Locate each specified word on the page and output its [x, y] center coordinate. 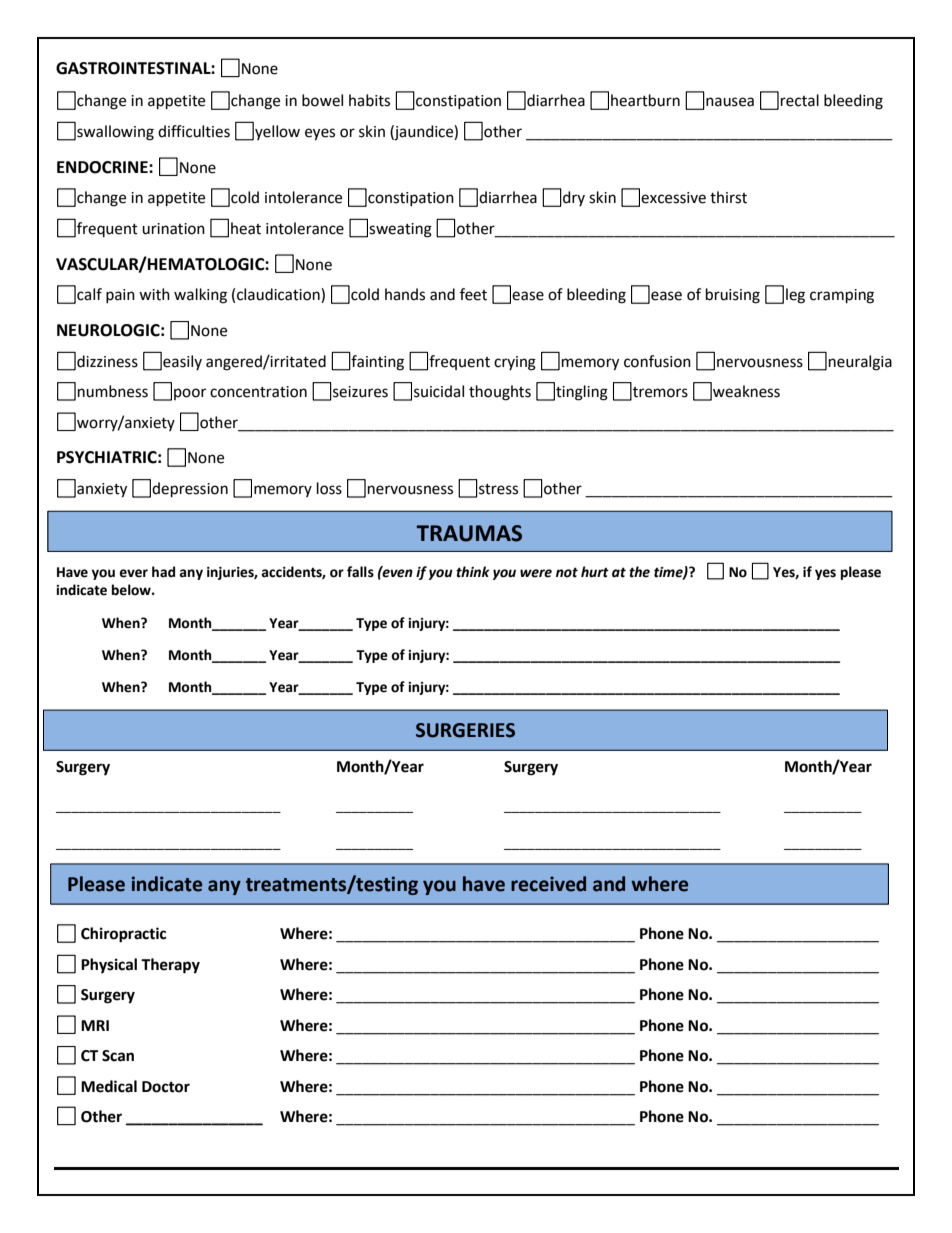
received [548, 884]
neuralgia [860, 363]
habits [369, 100]
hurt [595, 572]
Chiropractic [123, 935]
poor [190, 394]
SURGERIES [465, 730]
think [473, 572]
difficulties [194, 131]
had [163, 572]
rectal [800, 100]
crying [515, 363]
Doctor [166, 1087]
